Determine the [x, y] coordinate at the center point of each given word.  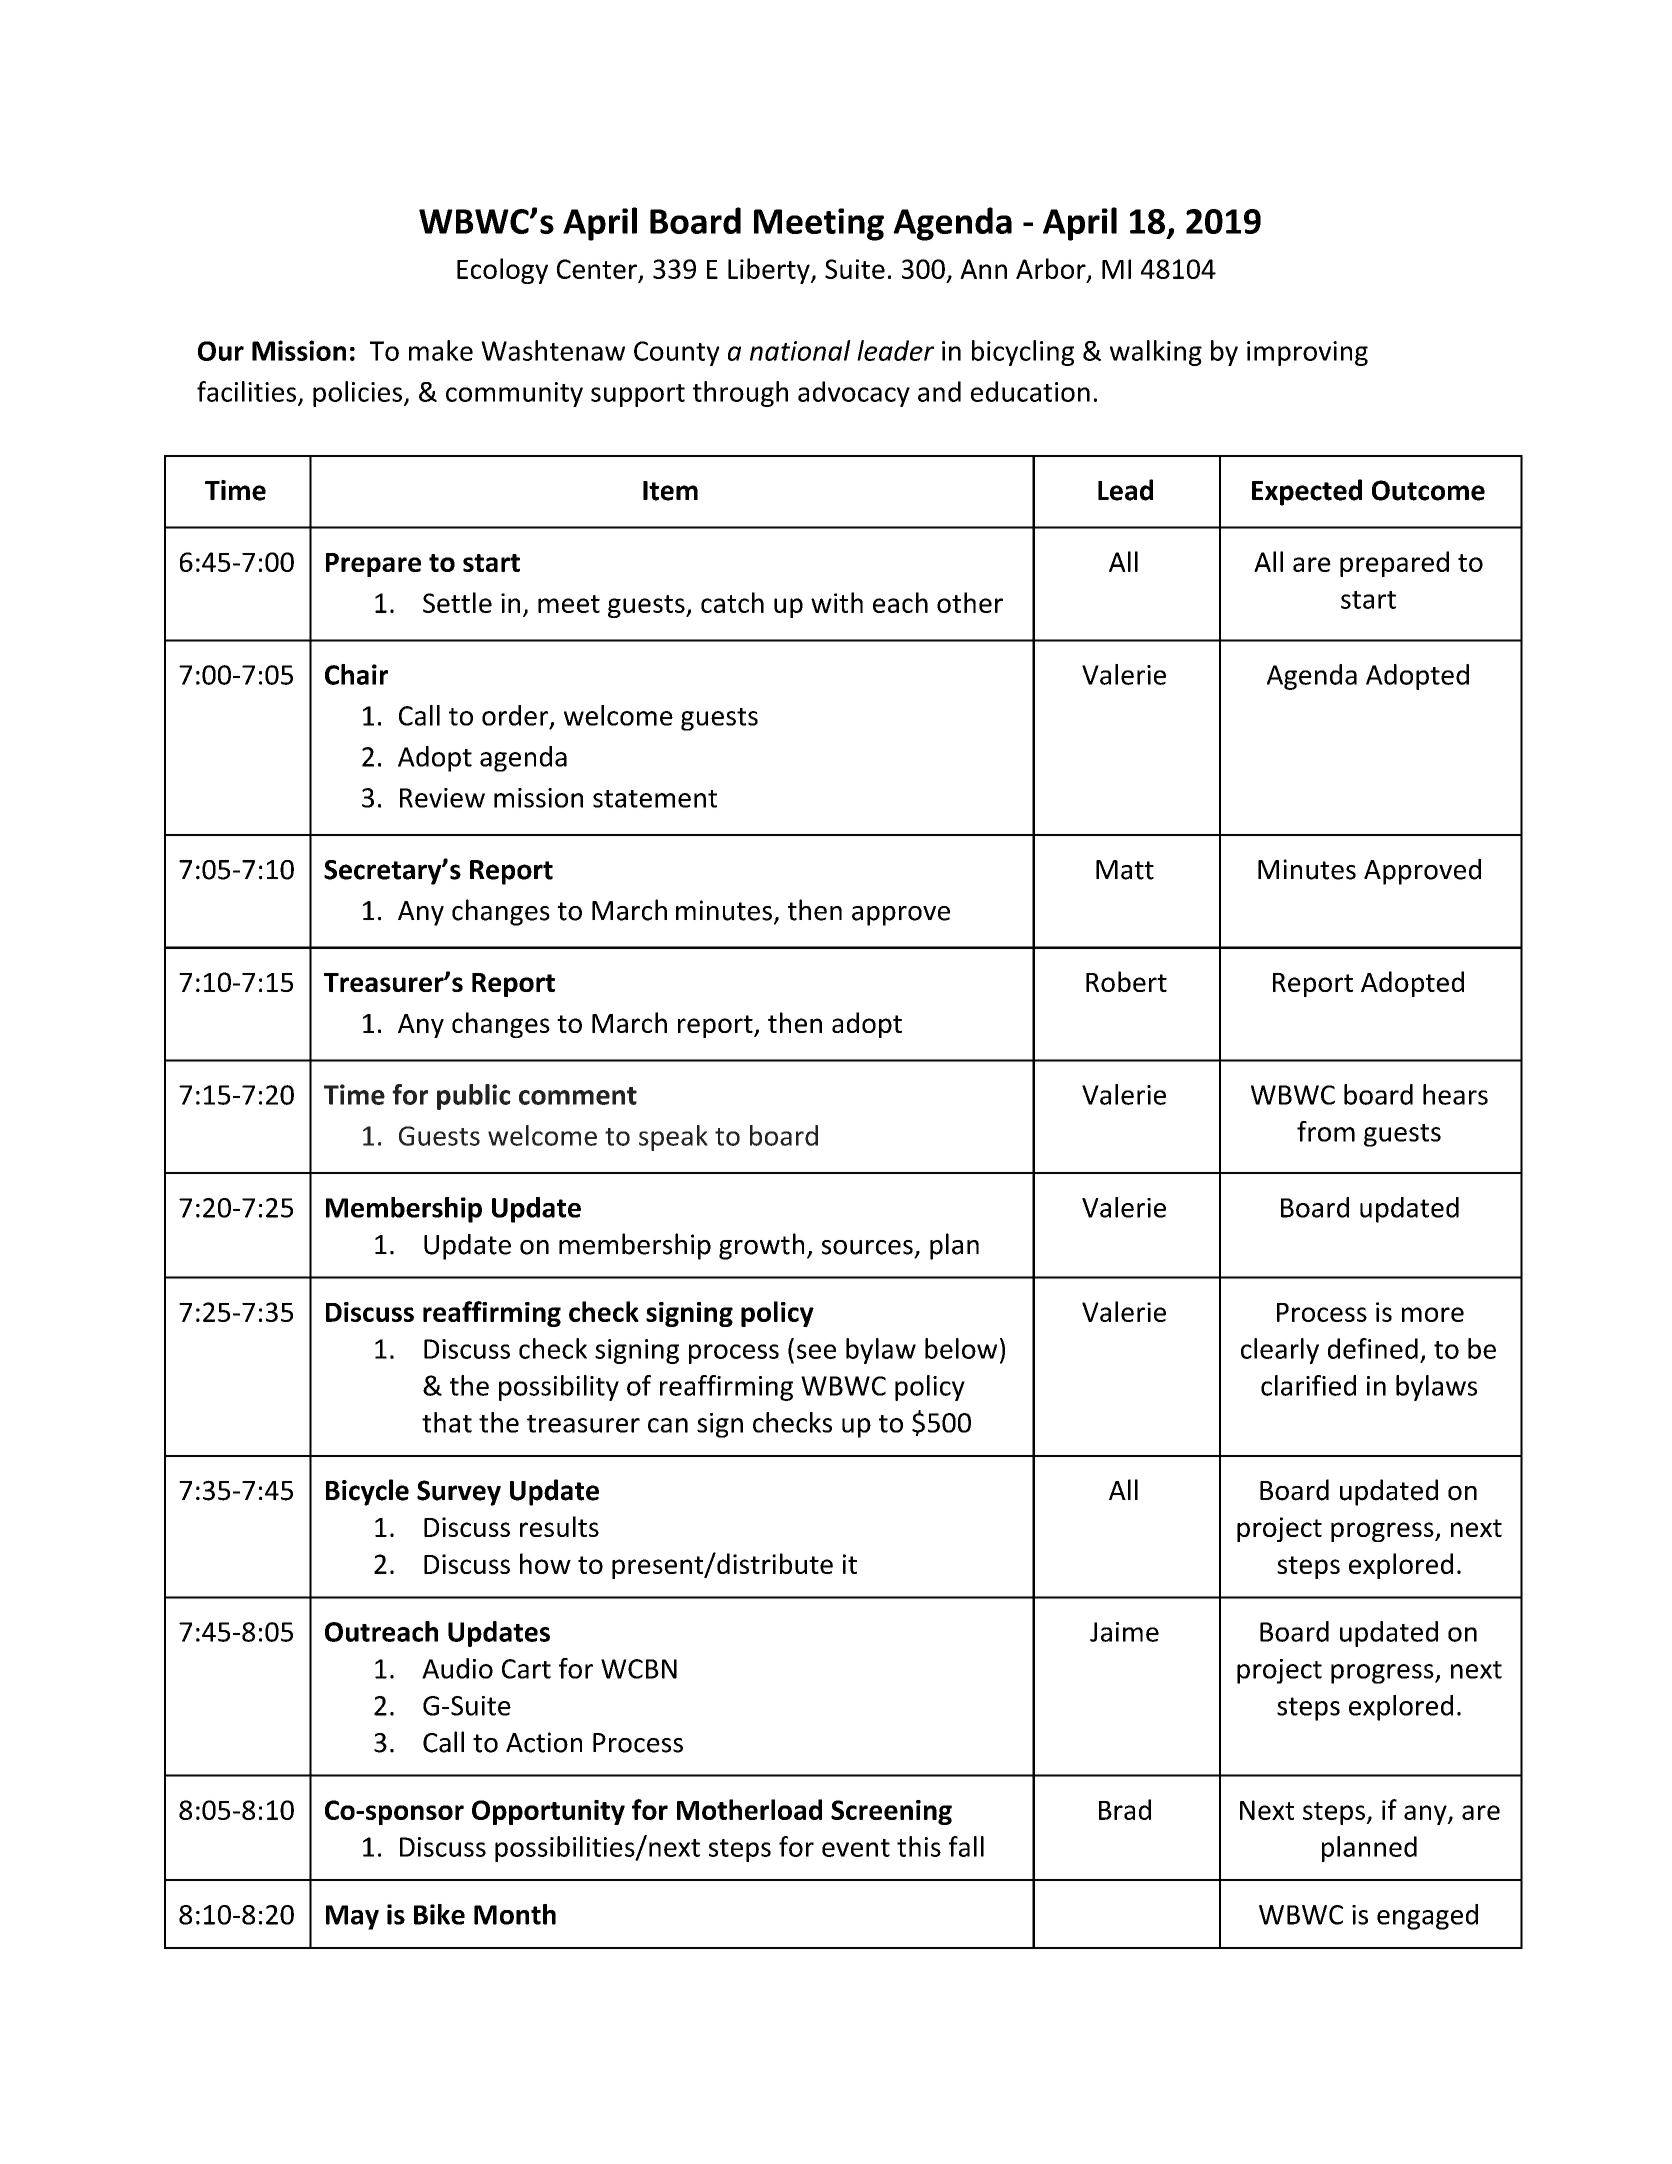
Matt [1125, 870]
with [837, 602]
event [856, 1848]
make [441, 350]
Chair [356, 674]
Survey [459, 1493]
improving [1307, 353]
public [474, 1097]
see [816, 1351]
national [800, 350]
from [1326, 1131]
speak [673, 1138]
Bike [439, 1914]
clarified [1308, 1385]
